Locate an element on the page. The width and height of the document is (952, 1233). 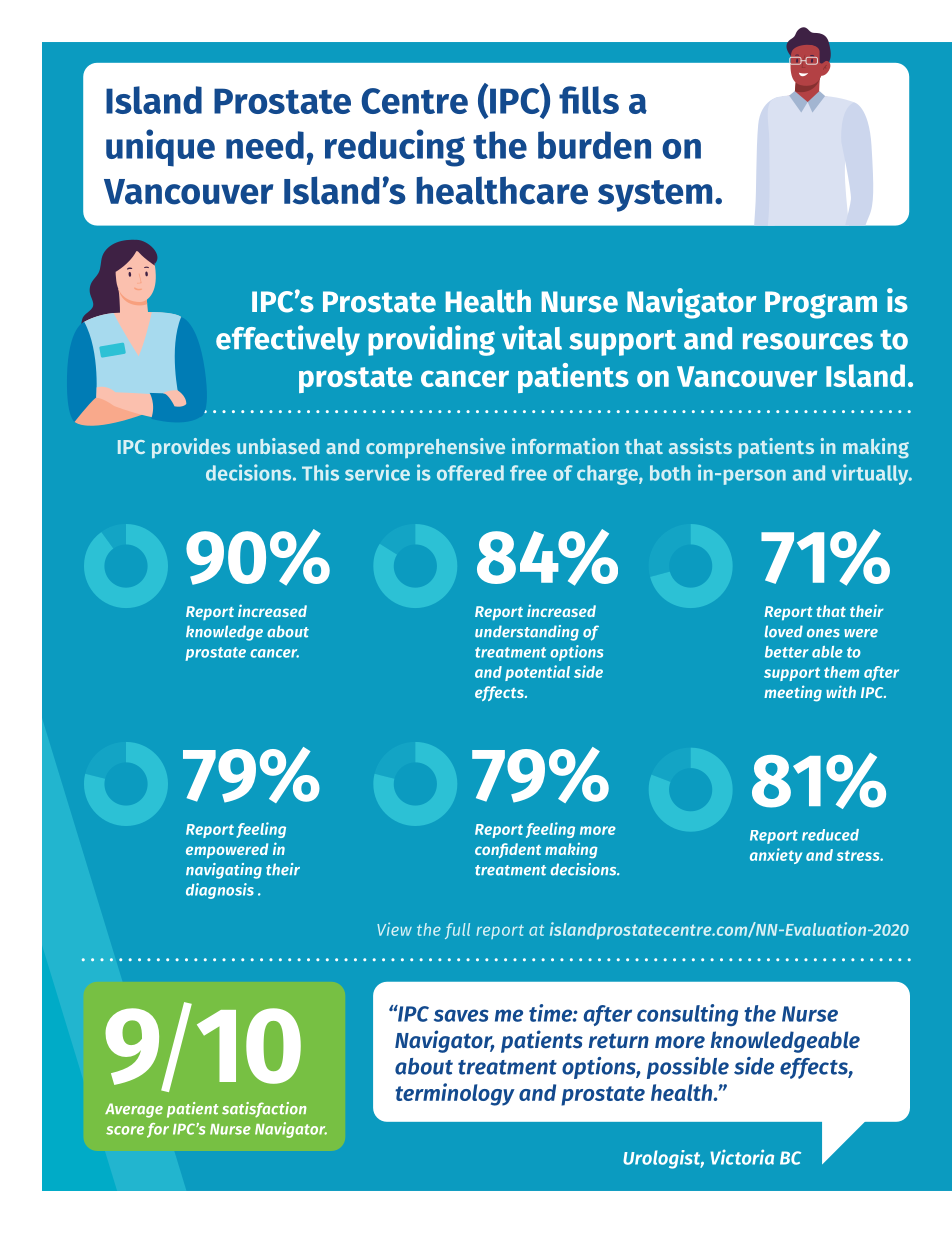
system is located at coordinates (655, 196).
